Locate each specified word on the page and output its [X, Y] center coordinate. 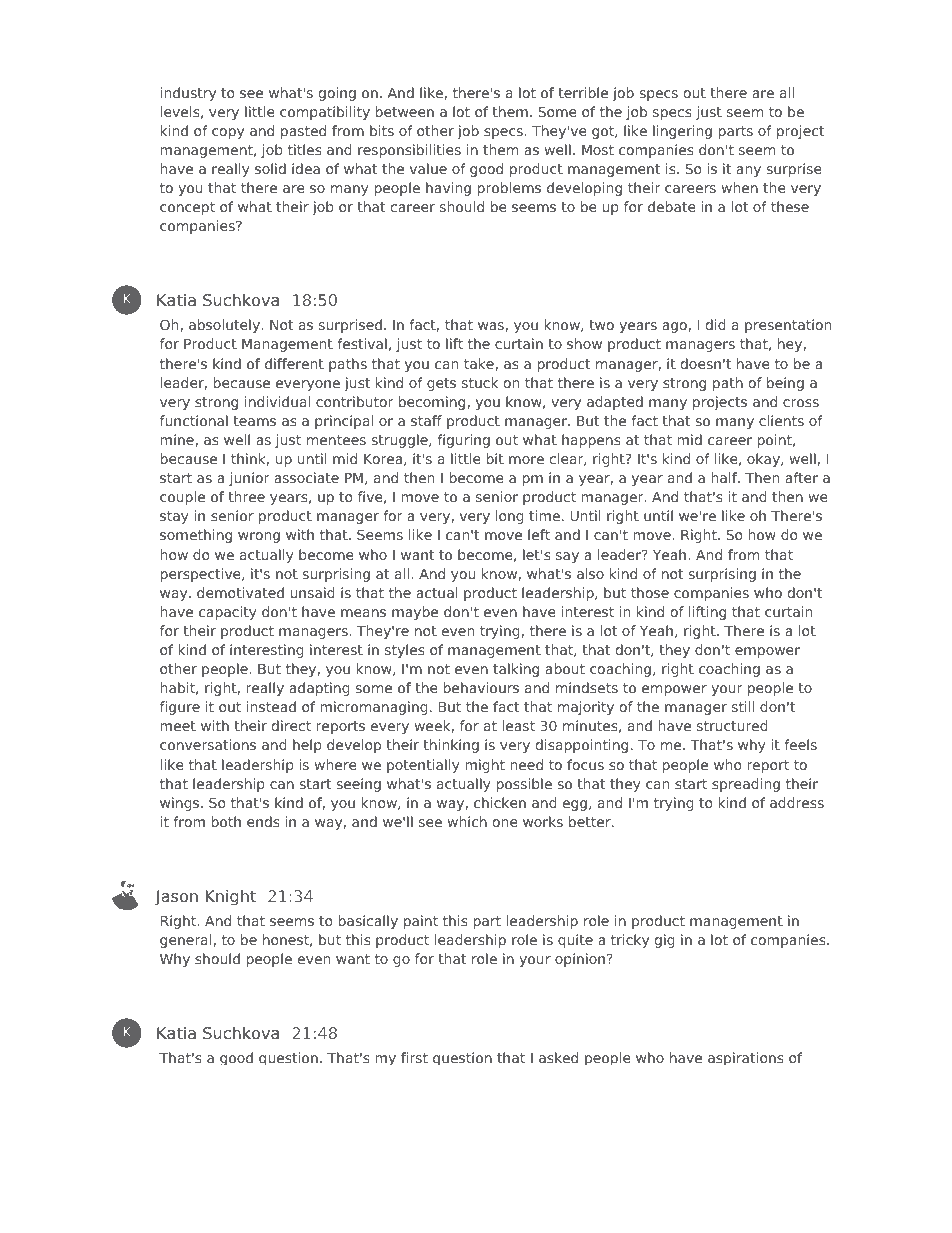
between [404, 111]
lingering [682, 132]
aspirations [746, 1058]
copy [228, 133]
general [186, 941]
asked [558, 1057]
